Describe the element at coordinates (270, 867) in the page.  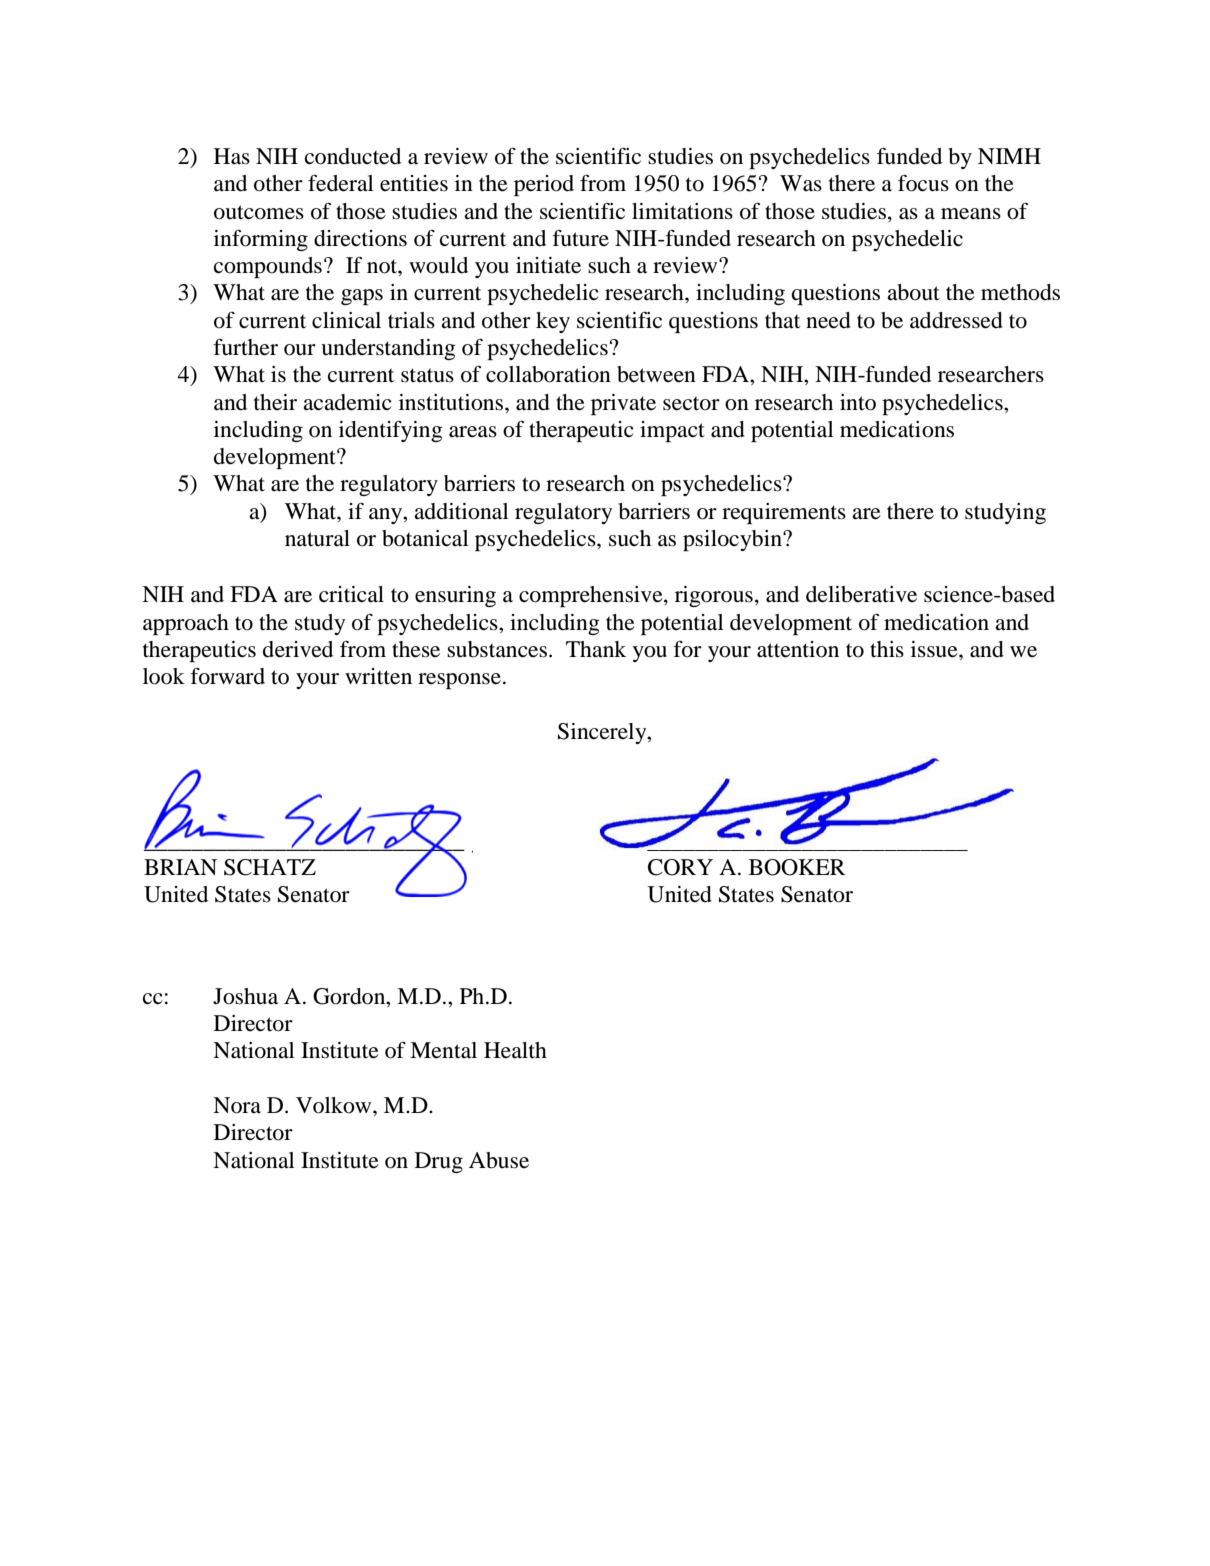
I see `SCHATZ` at that location.
